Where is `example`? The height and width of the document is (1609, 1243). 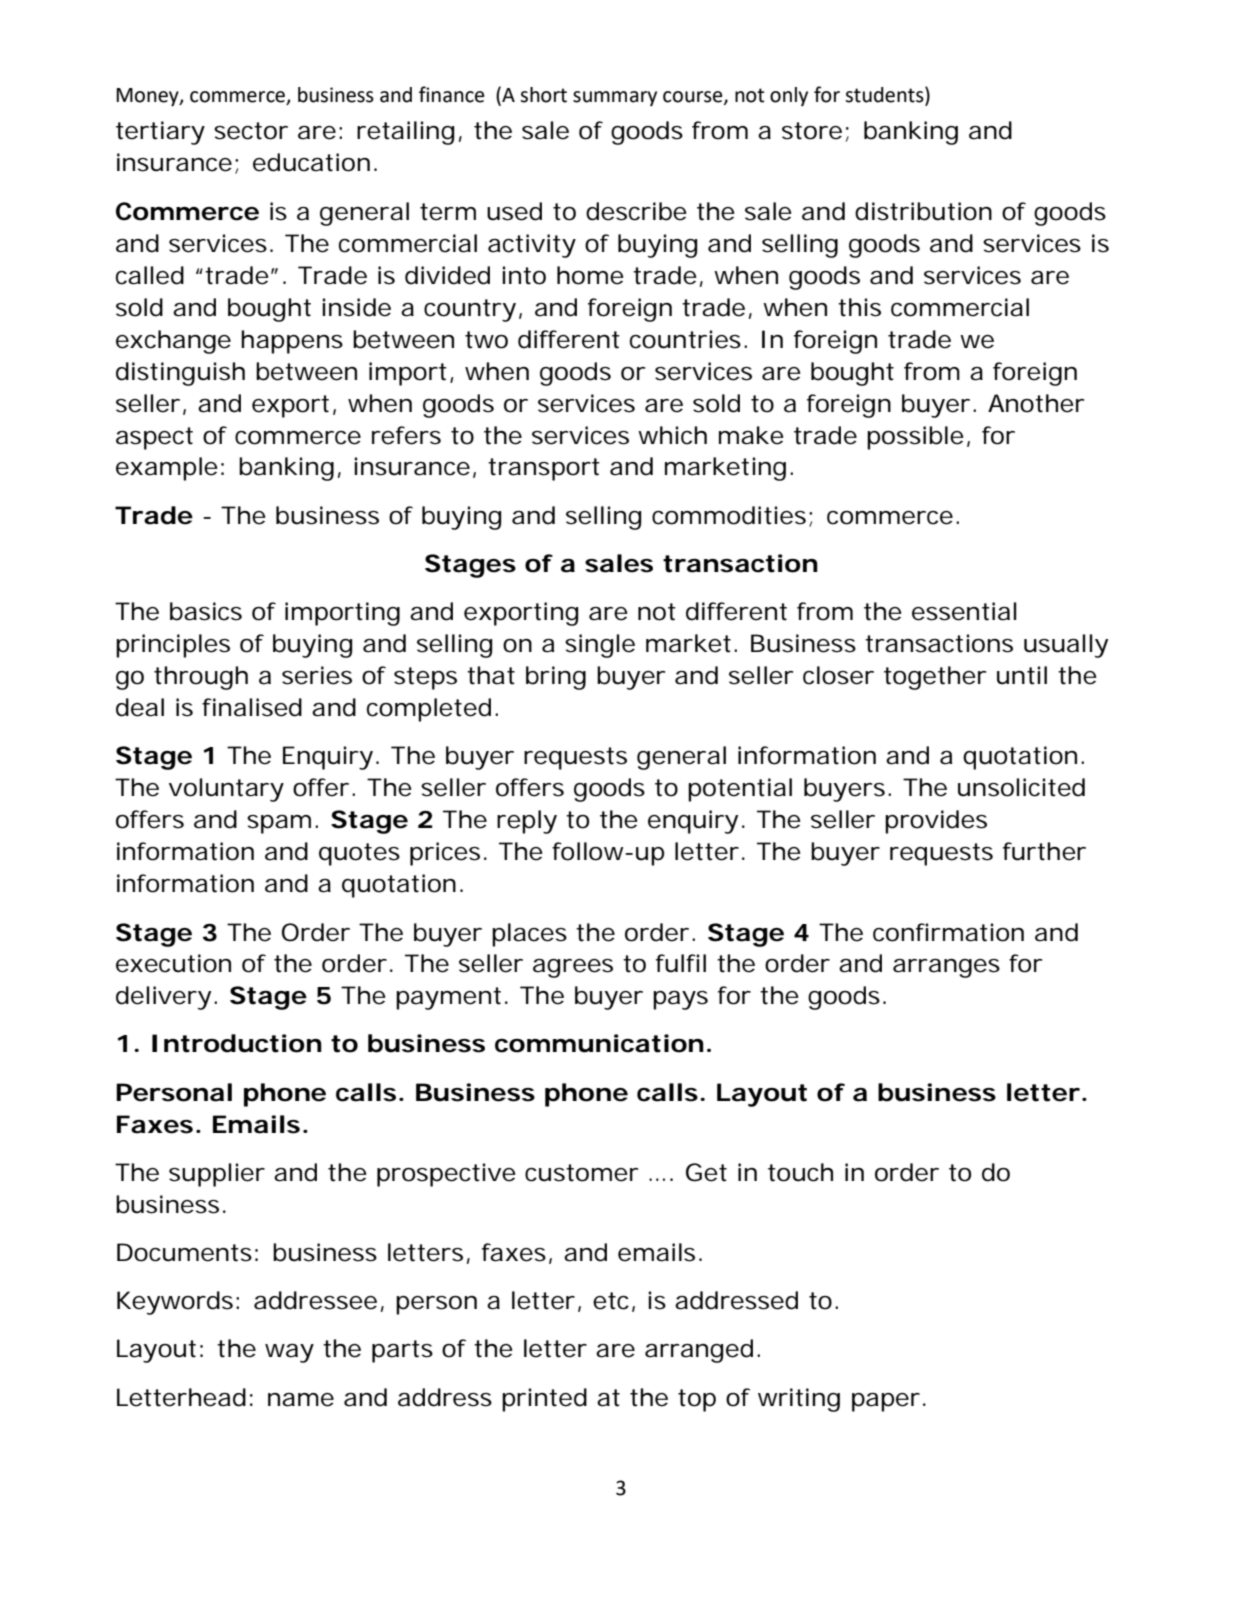
example is located at coordinates (167, 469).
